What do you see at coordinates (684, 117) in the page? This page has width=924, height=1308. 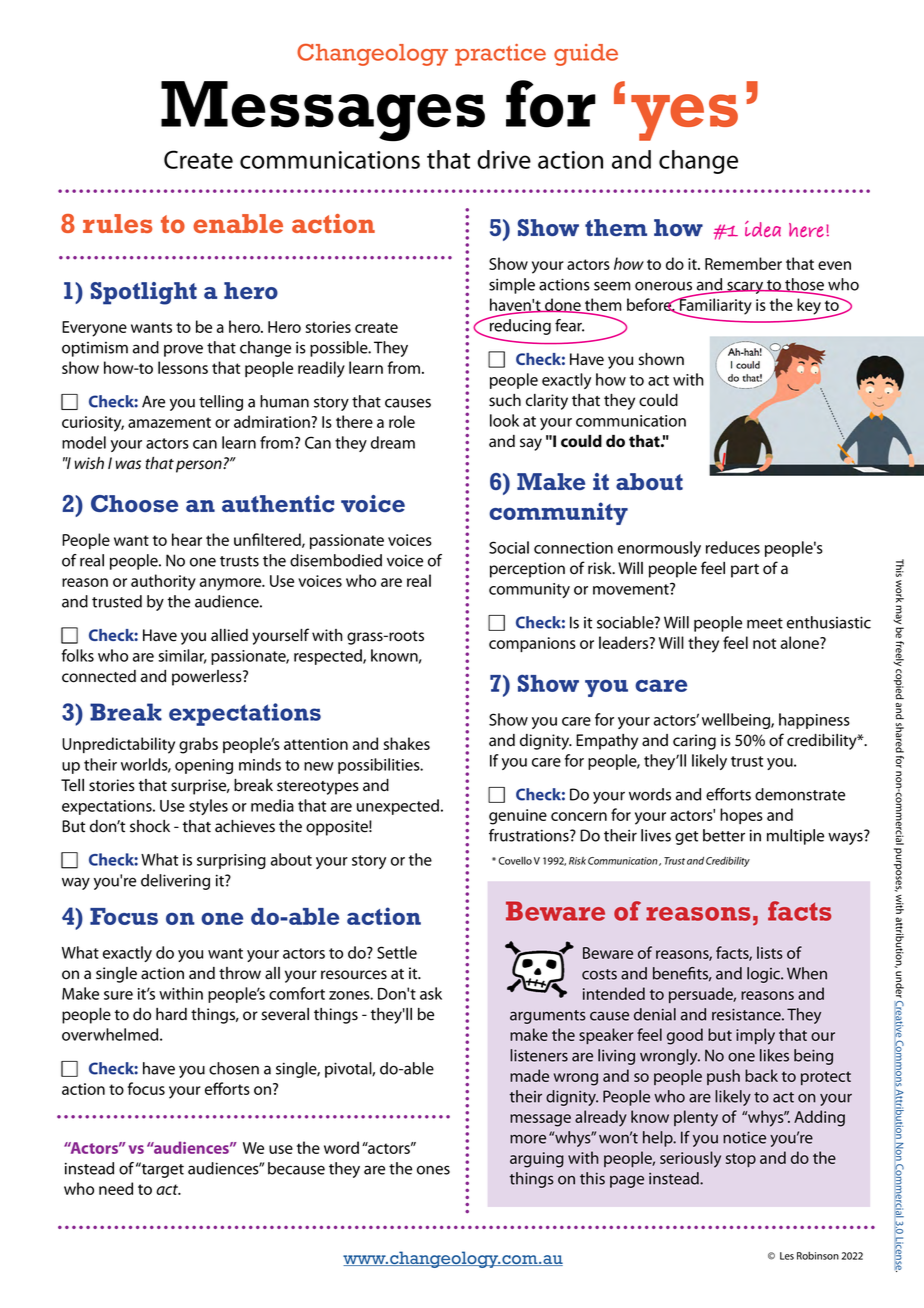 I see `yes` at bounding box center [684, 117].
